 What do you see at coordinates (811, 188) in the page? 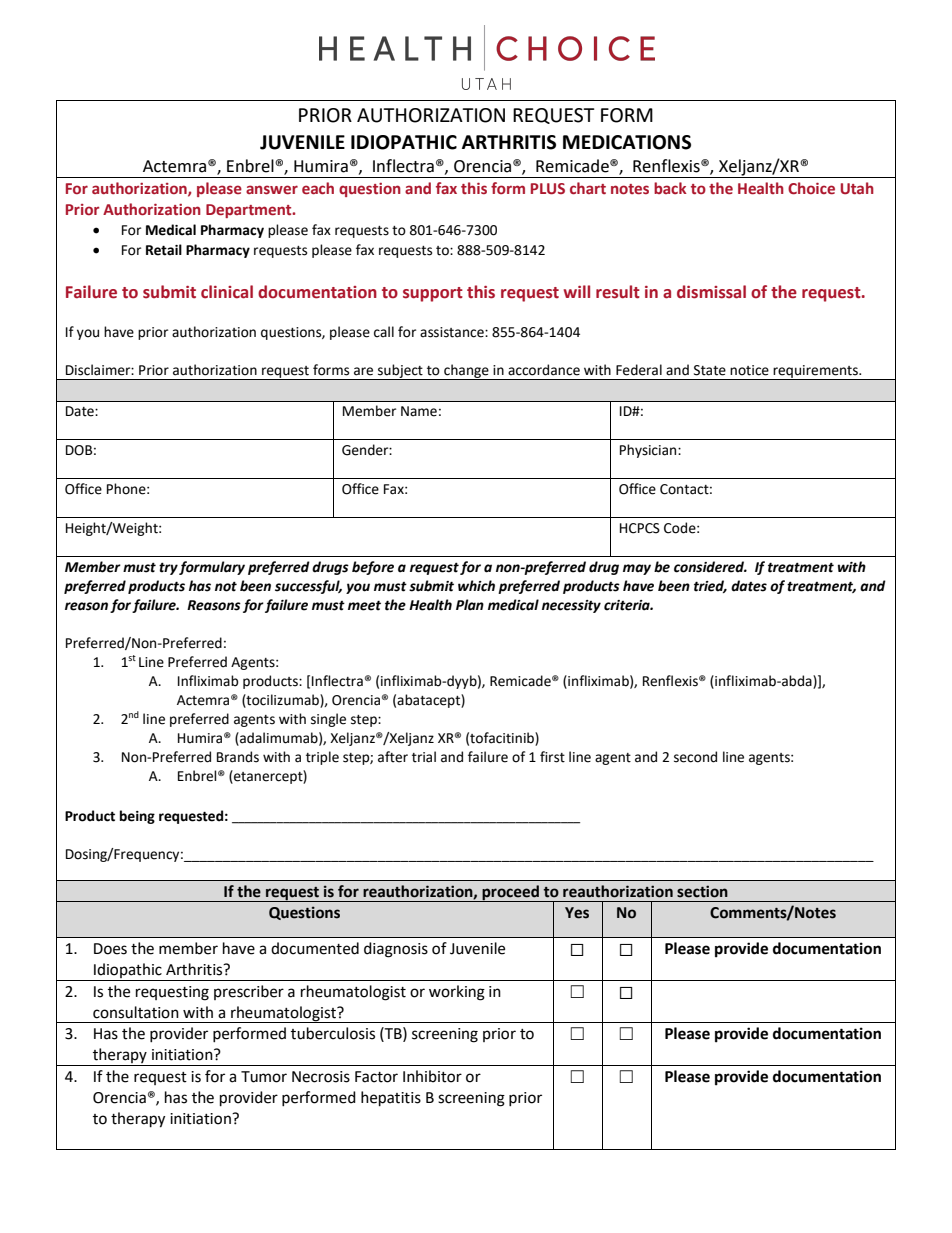
I see `Choice` at bounding box center [811, 188].
